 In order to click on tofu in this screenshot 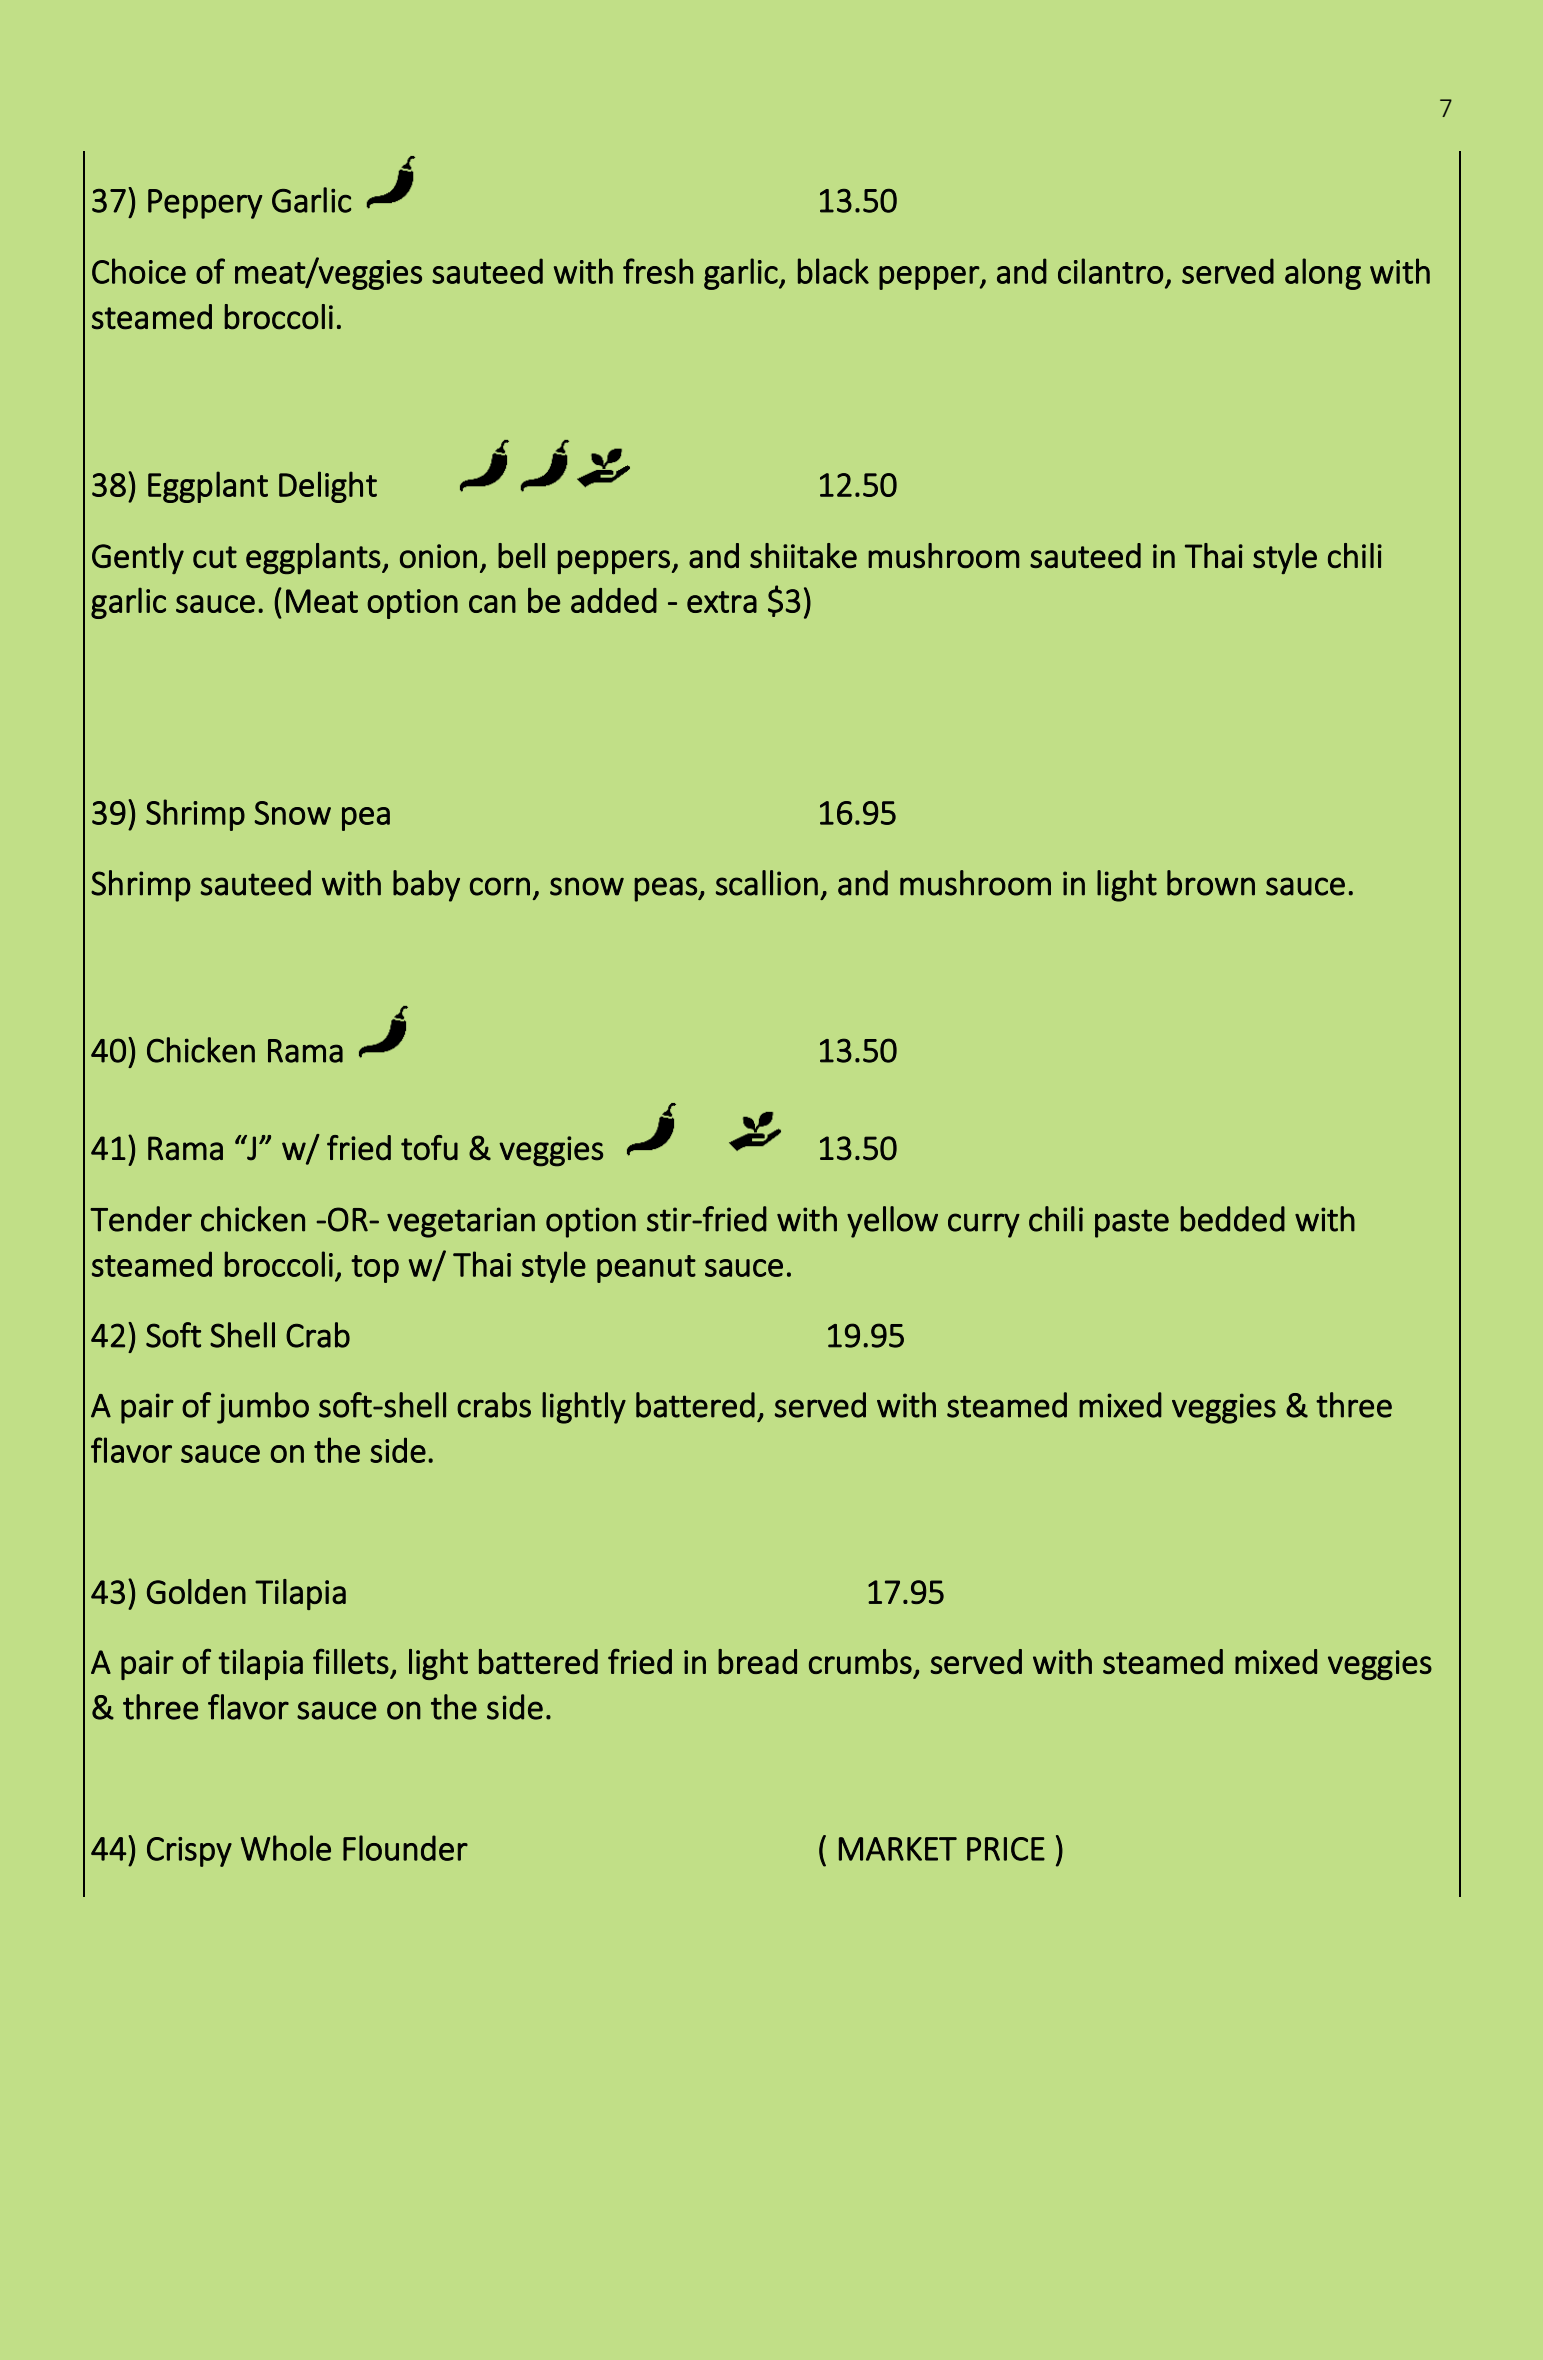, I will do `click(429, 1148)`.
